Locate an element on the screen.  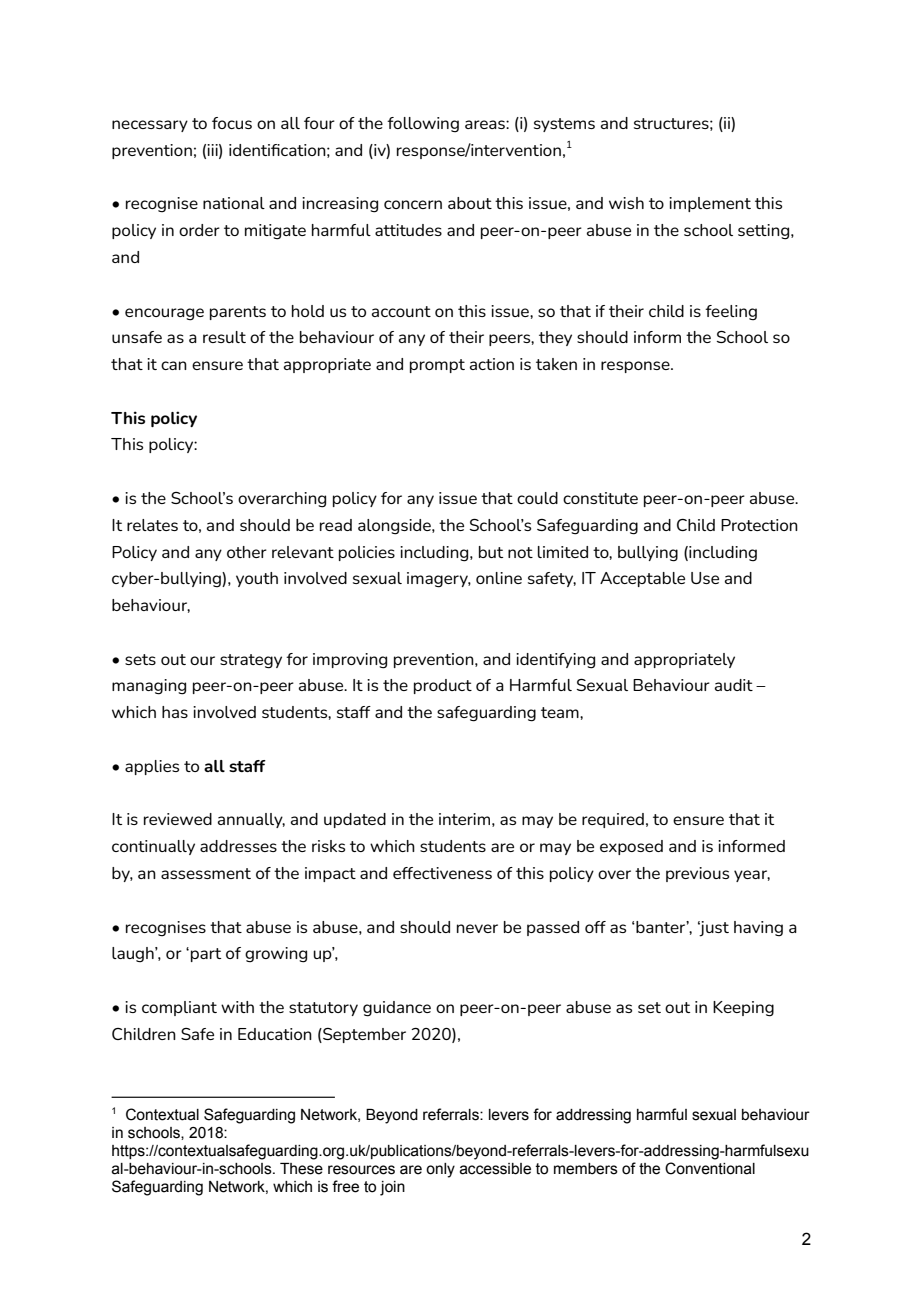
following is located at coordinates (423, 125).
